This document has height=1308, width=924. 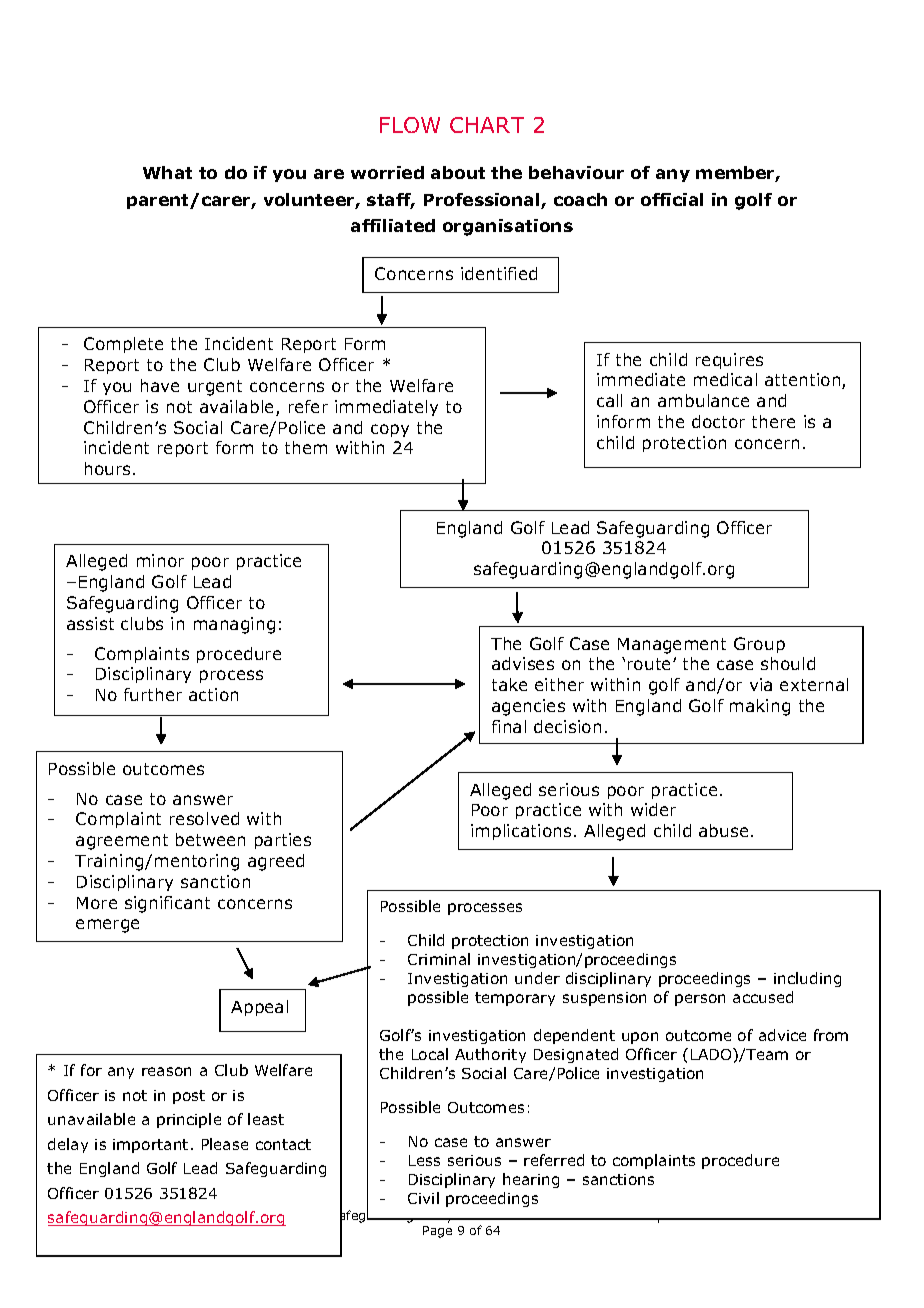 I want to click on What, so click(x=167, y=172).
